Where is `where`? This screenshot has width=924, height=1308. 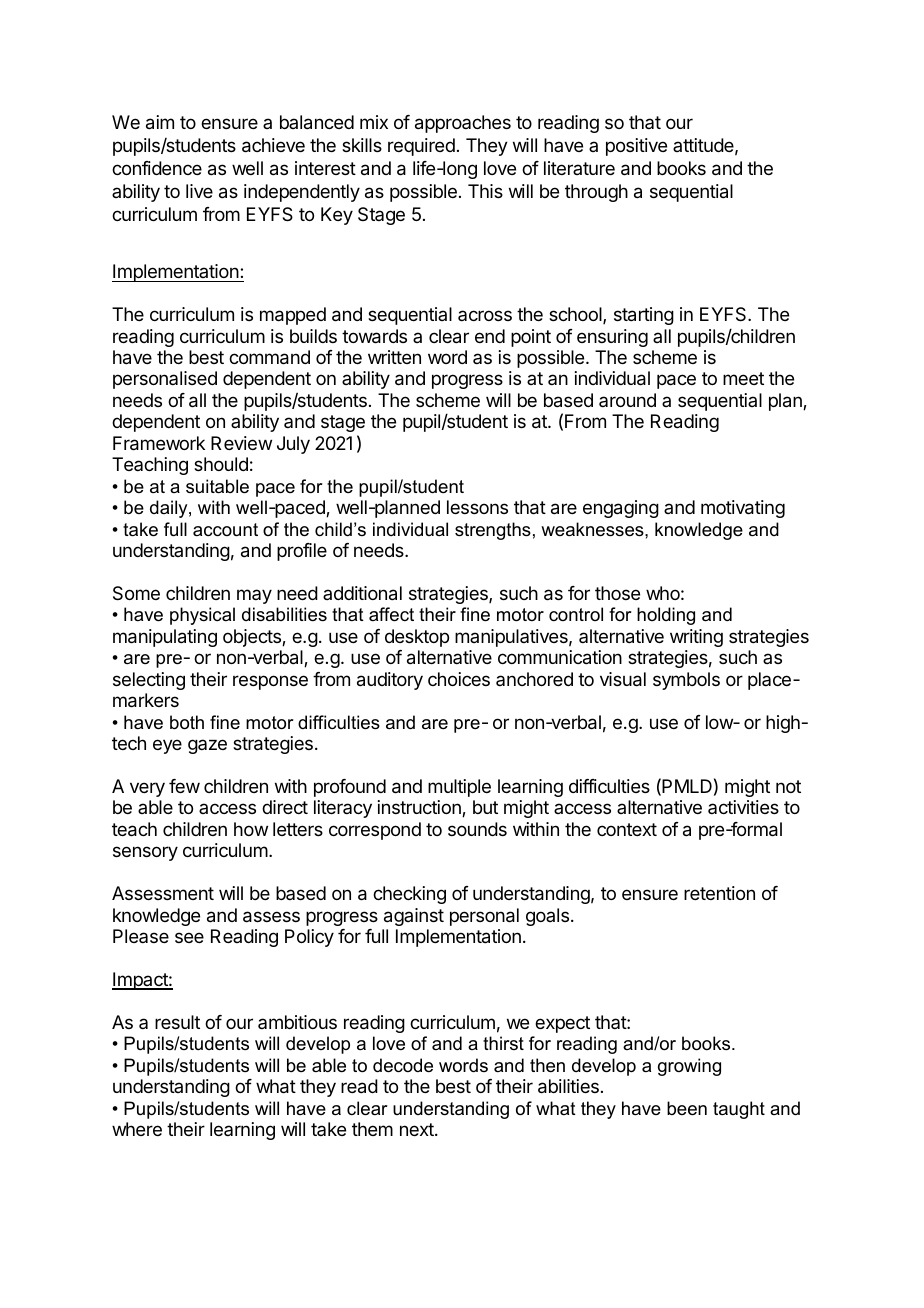 where is located at coordinates (137, 1129).
